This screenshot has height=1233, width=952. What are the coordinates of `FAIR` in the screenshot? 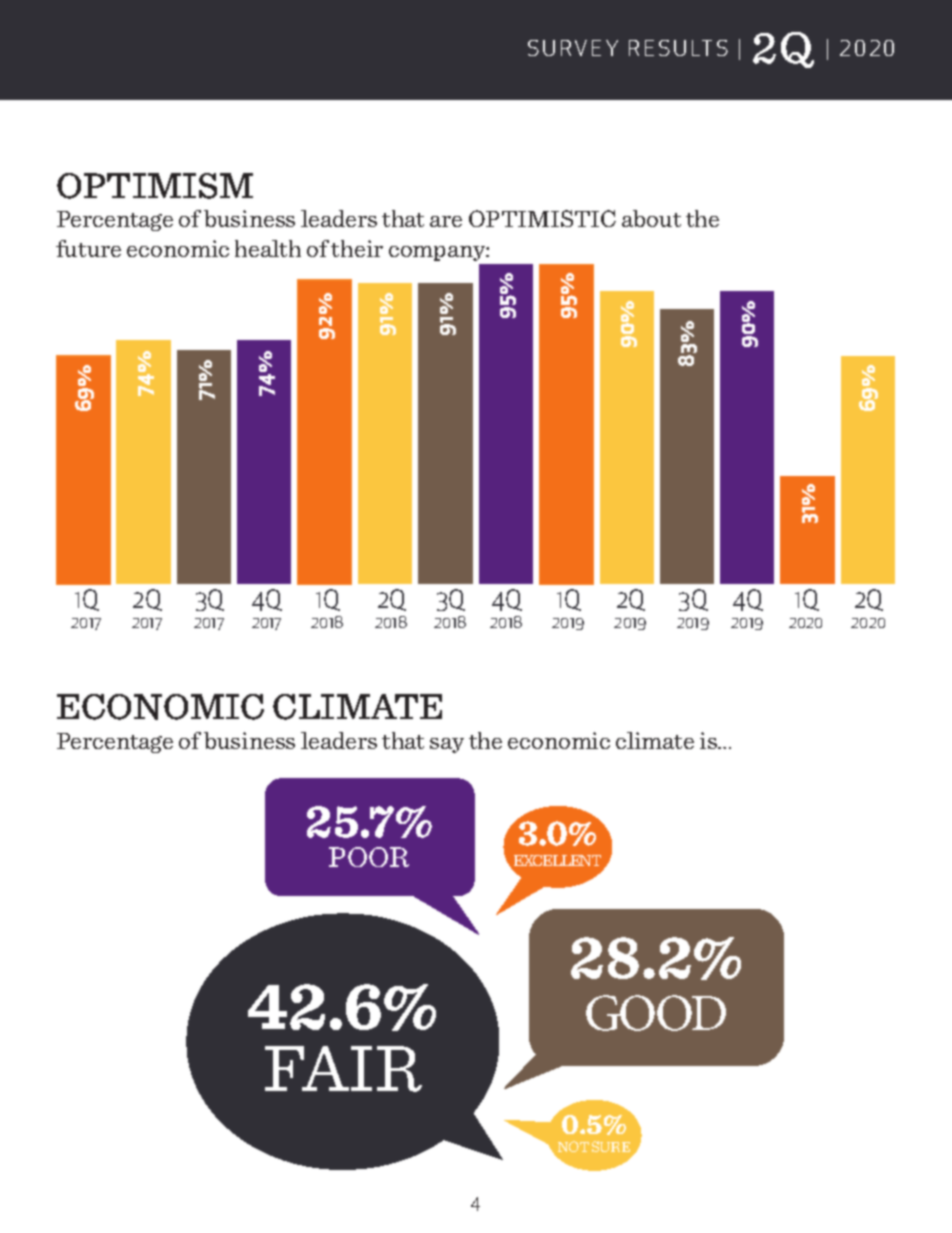 It's located at (343, 1069).
